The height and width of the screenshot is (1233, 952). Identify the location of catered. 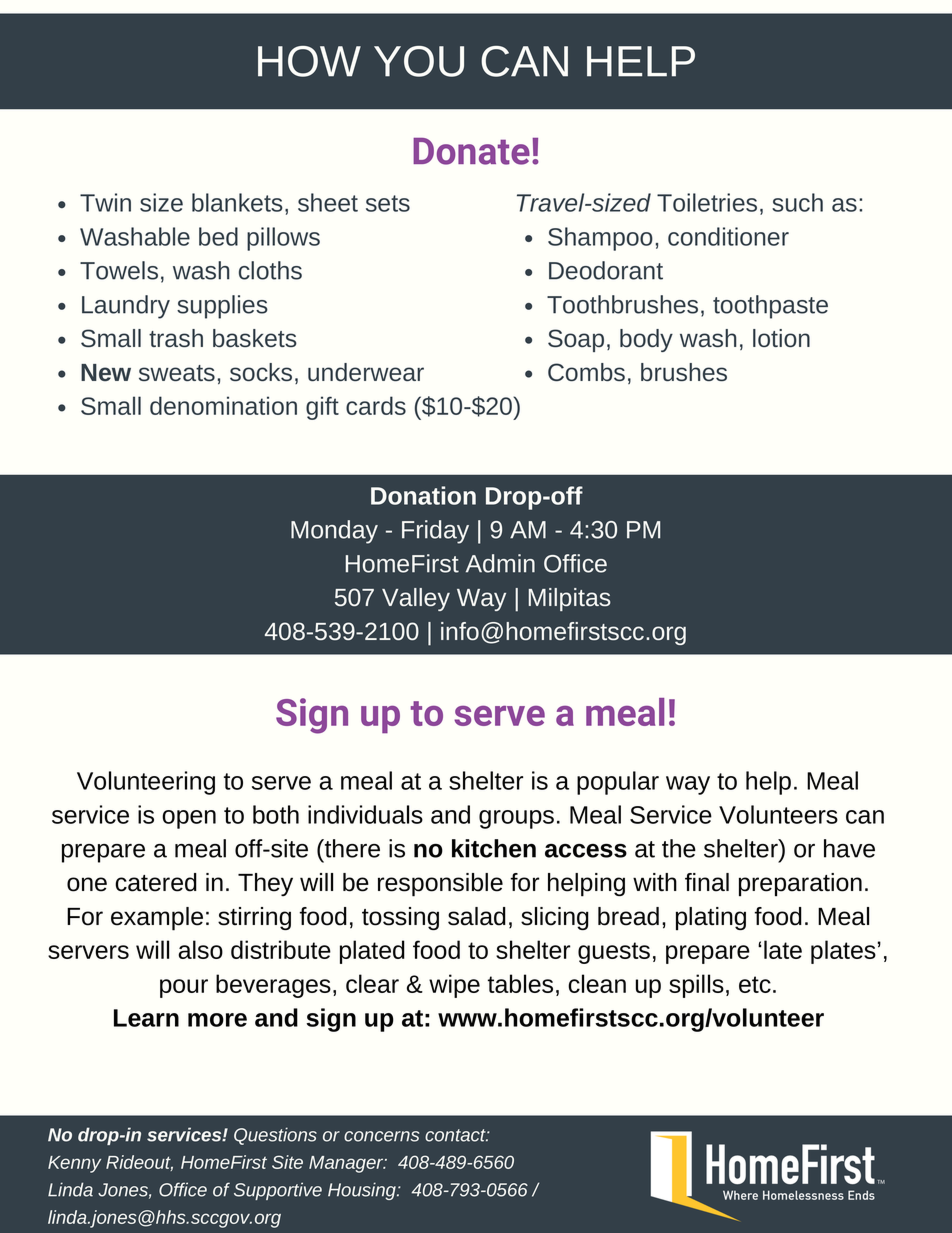
(156, 882).
